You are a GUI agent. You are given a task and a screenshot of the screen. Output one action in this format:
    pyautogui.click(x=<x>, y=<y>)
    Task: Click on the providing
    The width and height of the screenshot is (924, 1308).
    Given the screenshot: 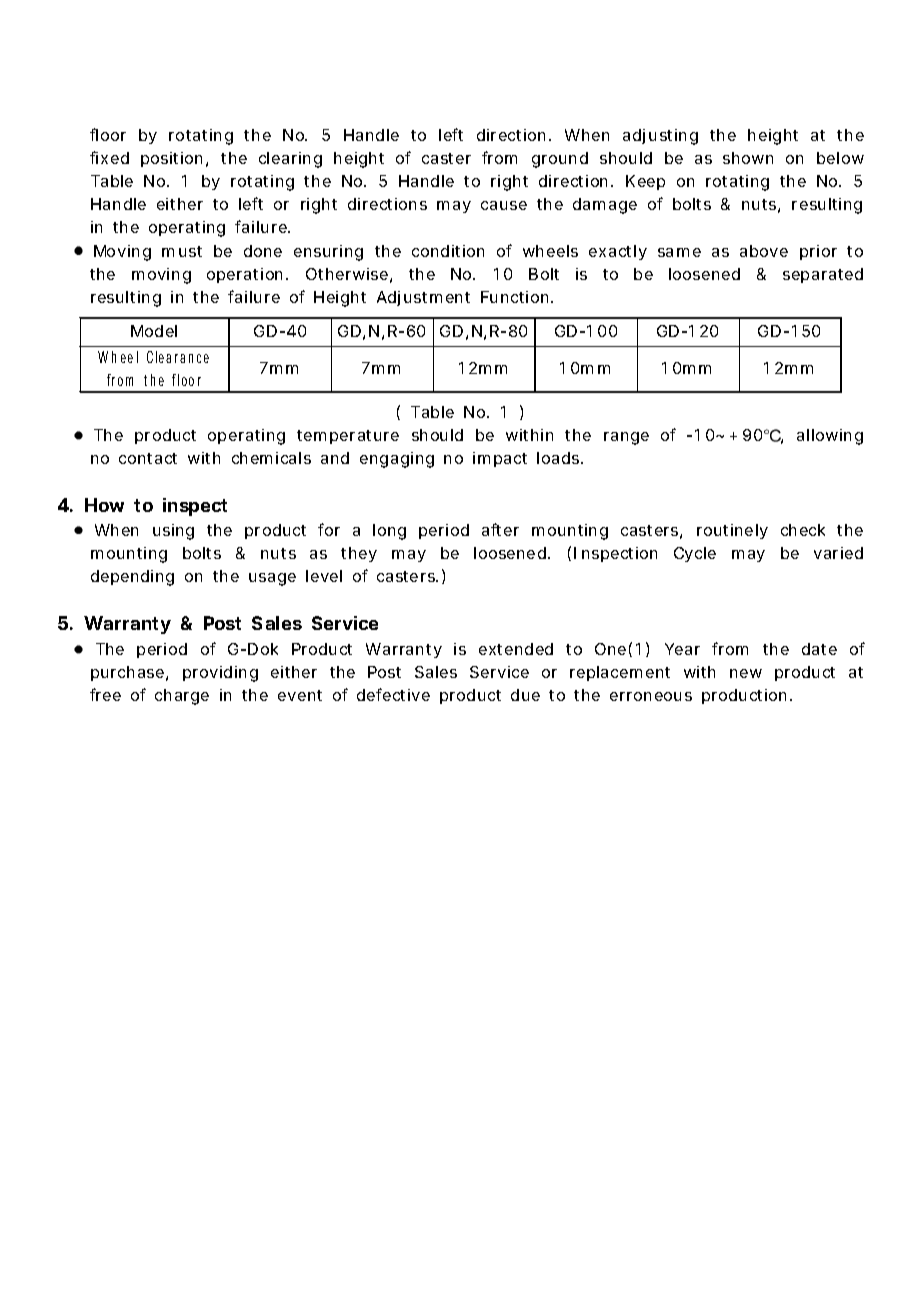 What is the action you would take?
    pyautogui.click(x=220, y=674)
